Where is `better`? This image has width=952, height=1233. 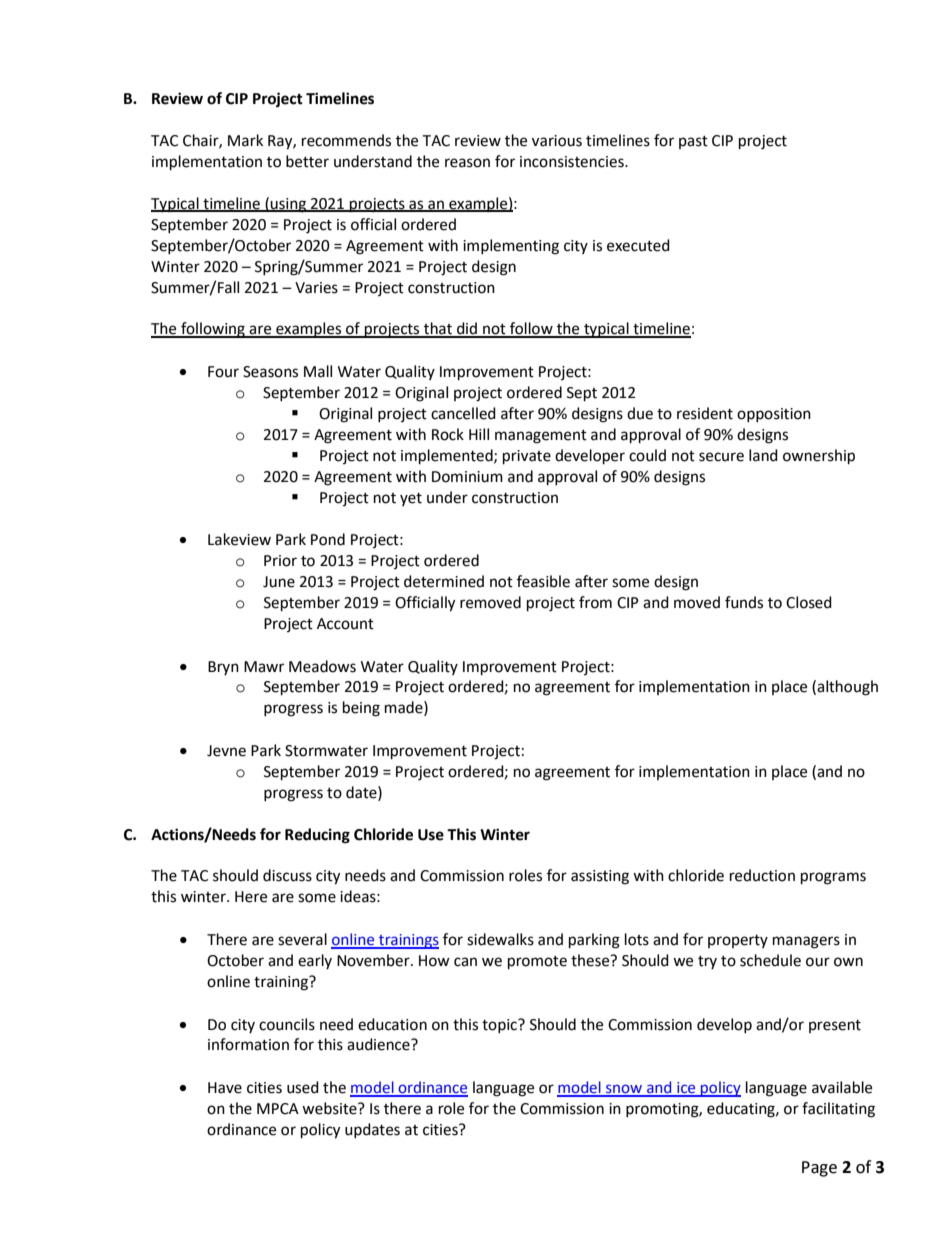
better is located at coordinates (307, 161).
